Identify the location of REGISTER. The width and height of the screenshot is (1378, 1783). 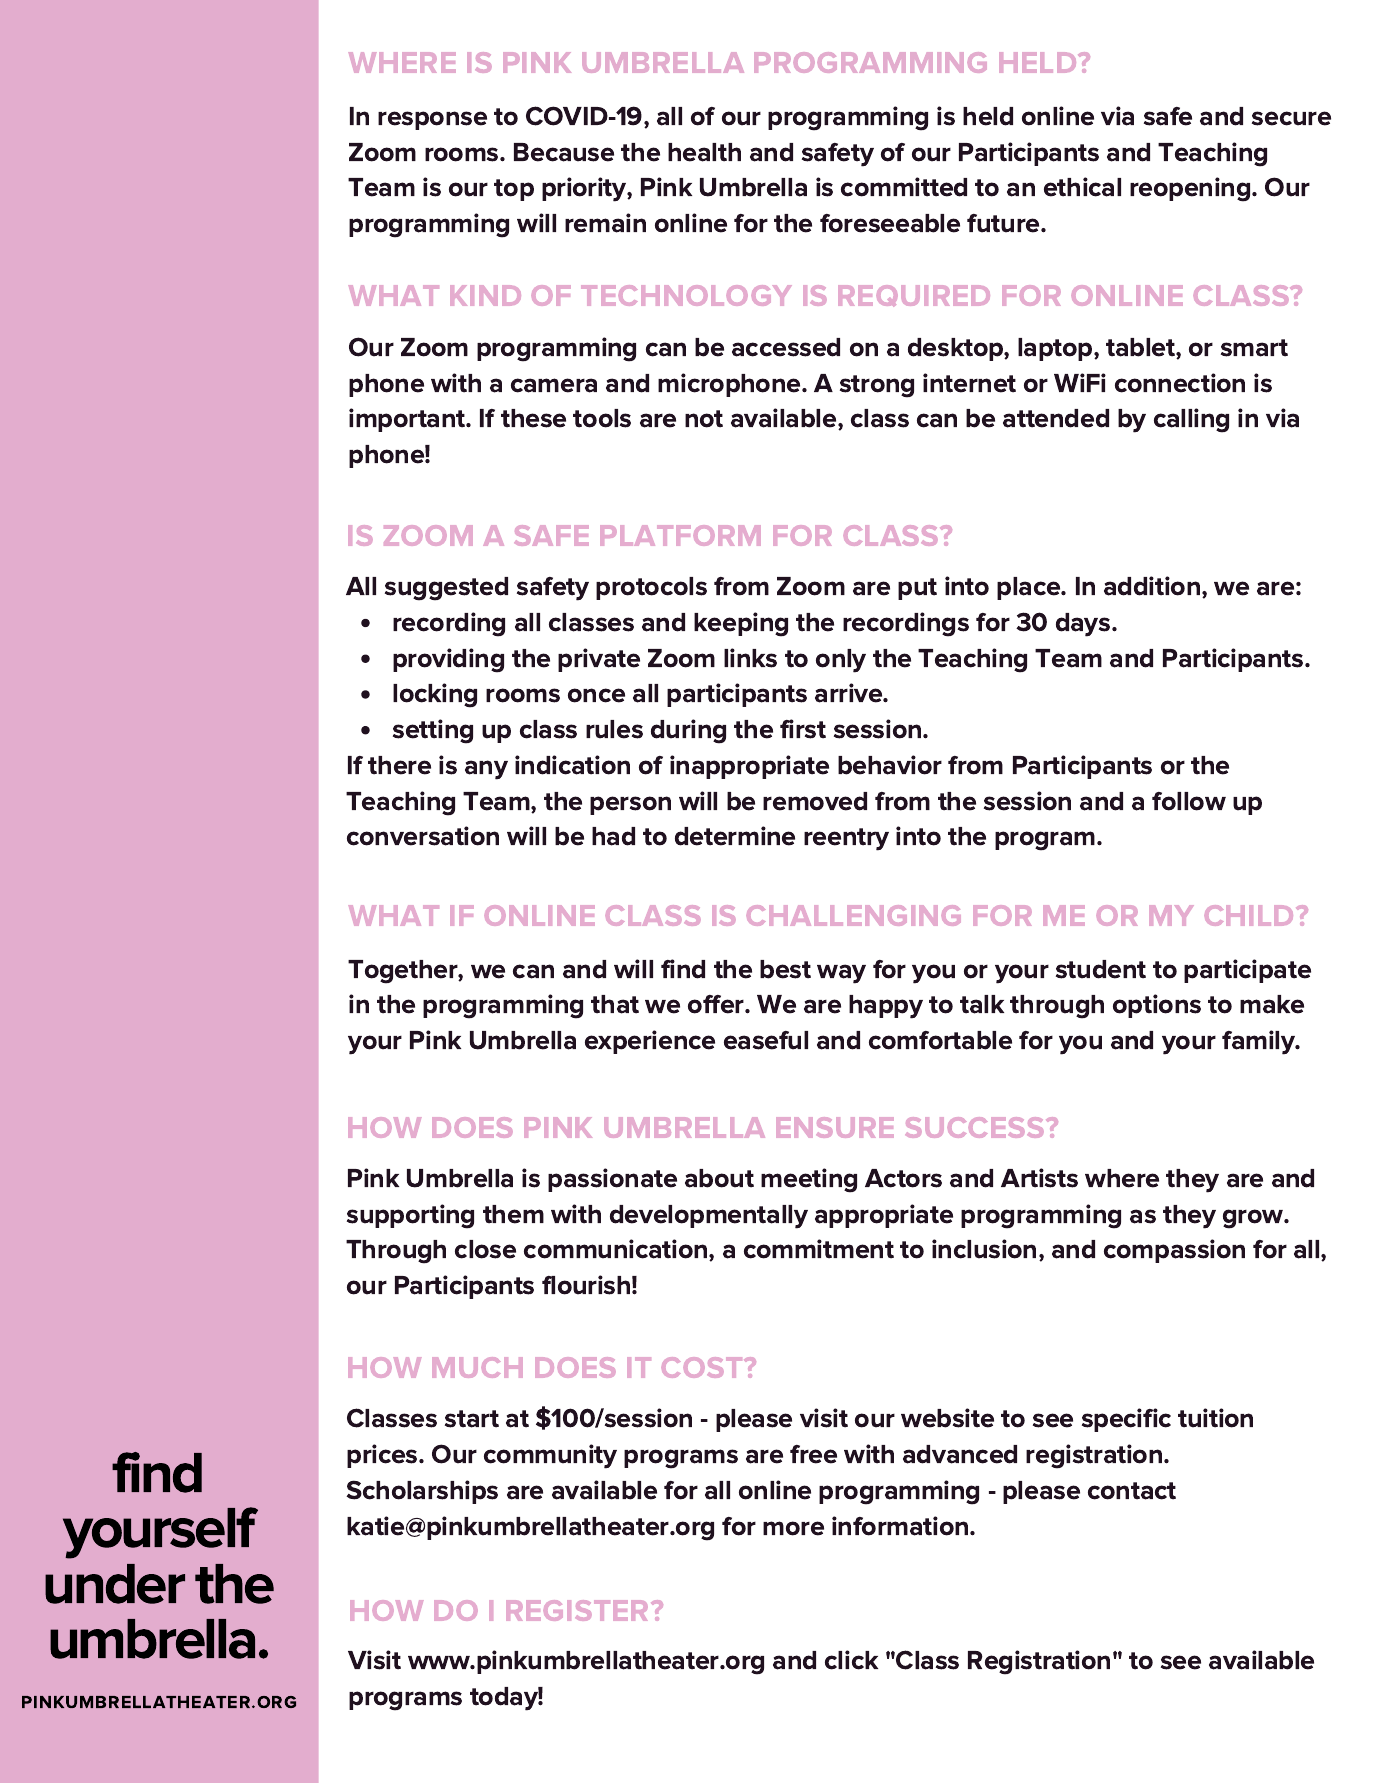
(577, 1610).
